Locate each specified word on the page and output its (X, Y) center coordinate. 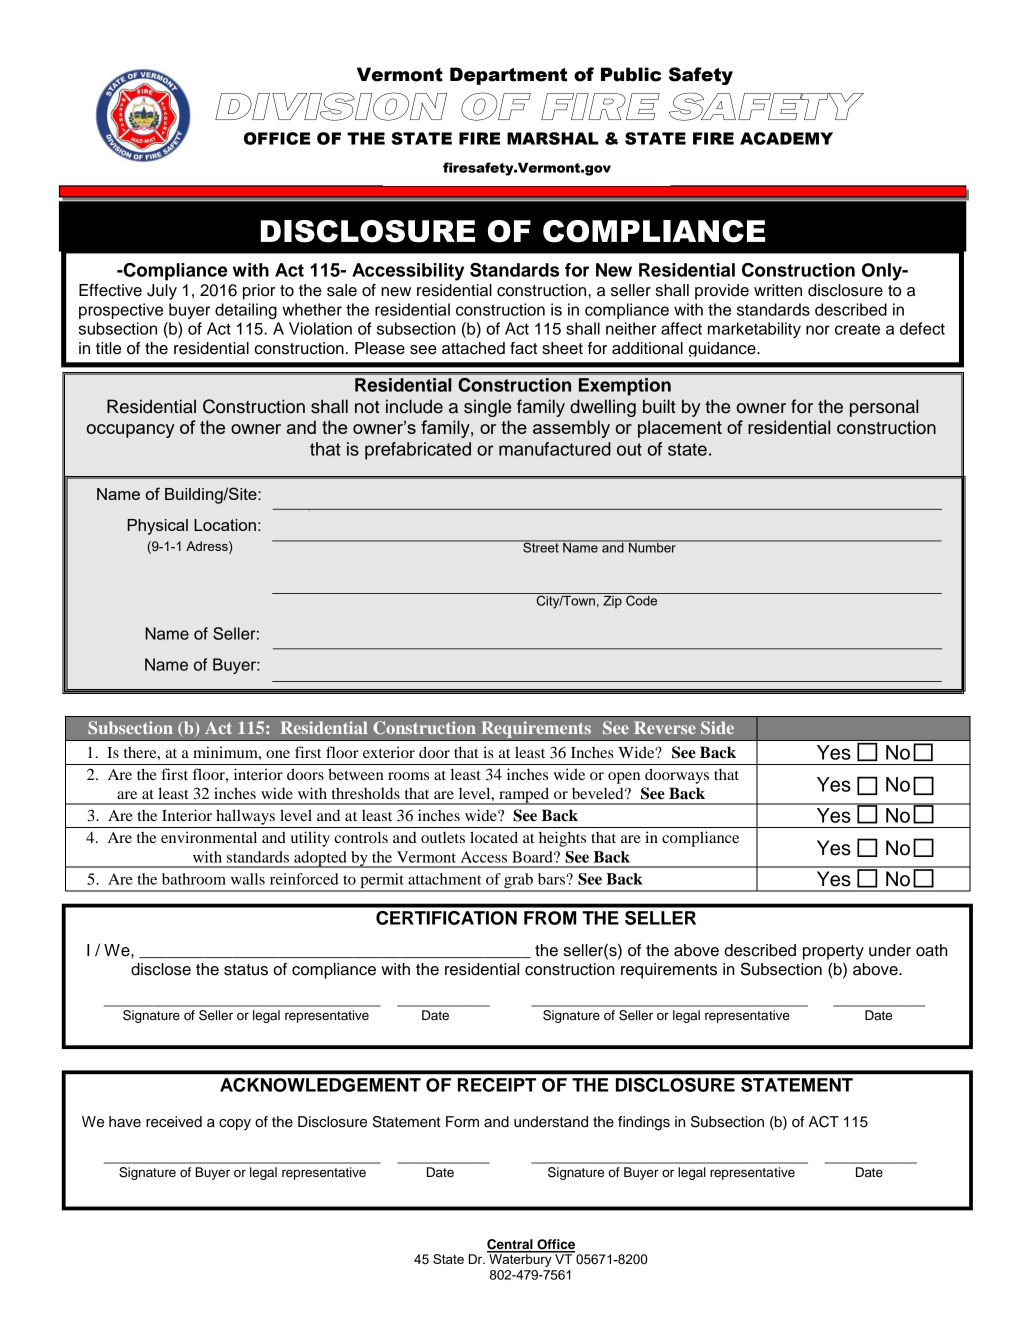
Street (541, 546)
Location (225, 525)
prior (259, 292)
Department (508, 76)
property (833, 952)
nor (818, 330)
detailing (246, 311)
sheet (562, 348)
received (174, 1122)
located (494, 837)
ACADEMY (786, 138)
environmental (209, 837)
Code (642, 599)
